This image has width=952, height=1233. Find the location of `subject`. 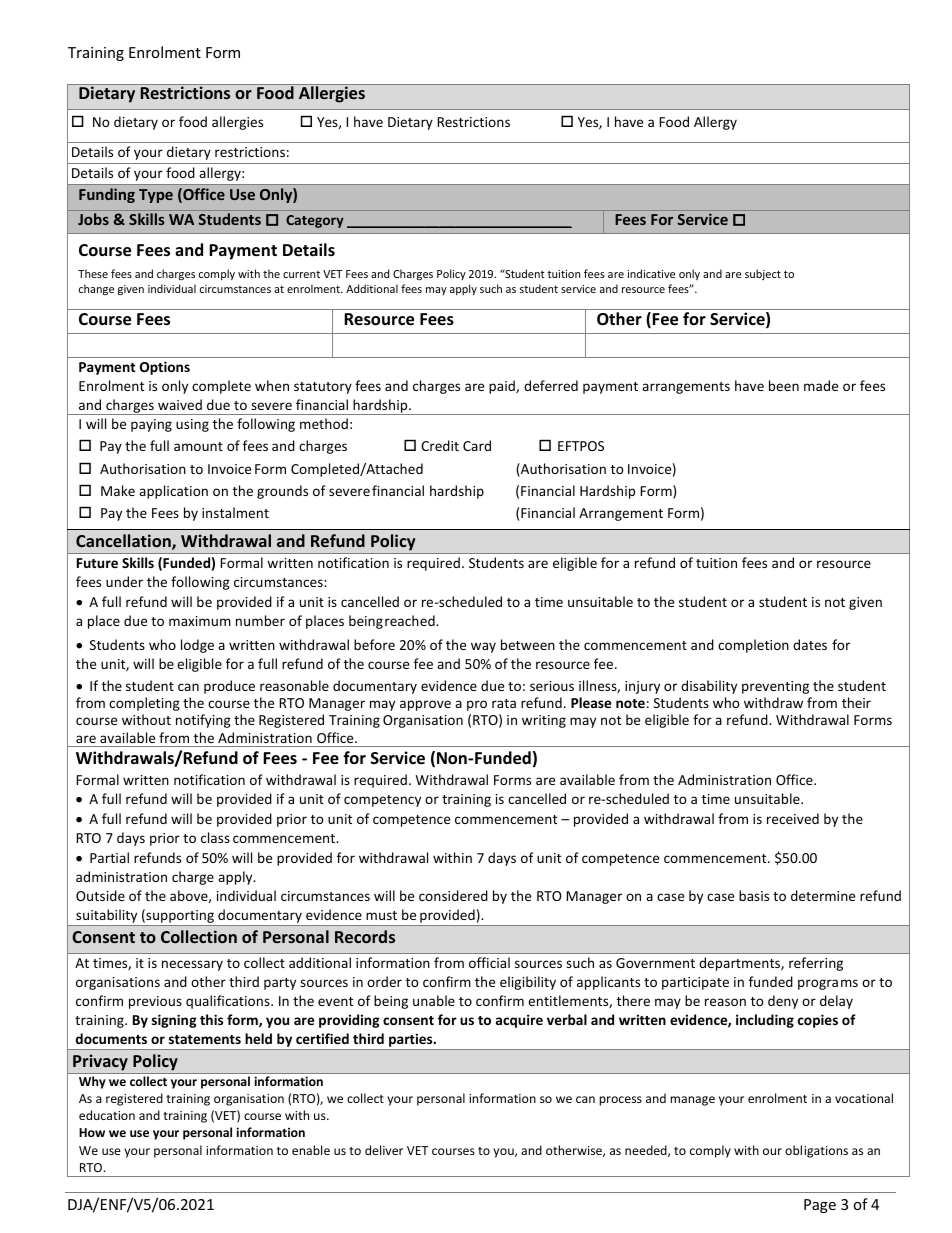

subject is located at coordinates (763, 274).
